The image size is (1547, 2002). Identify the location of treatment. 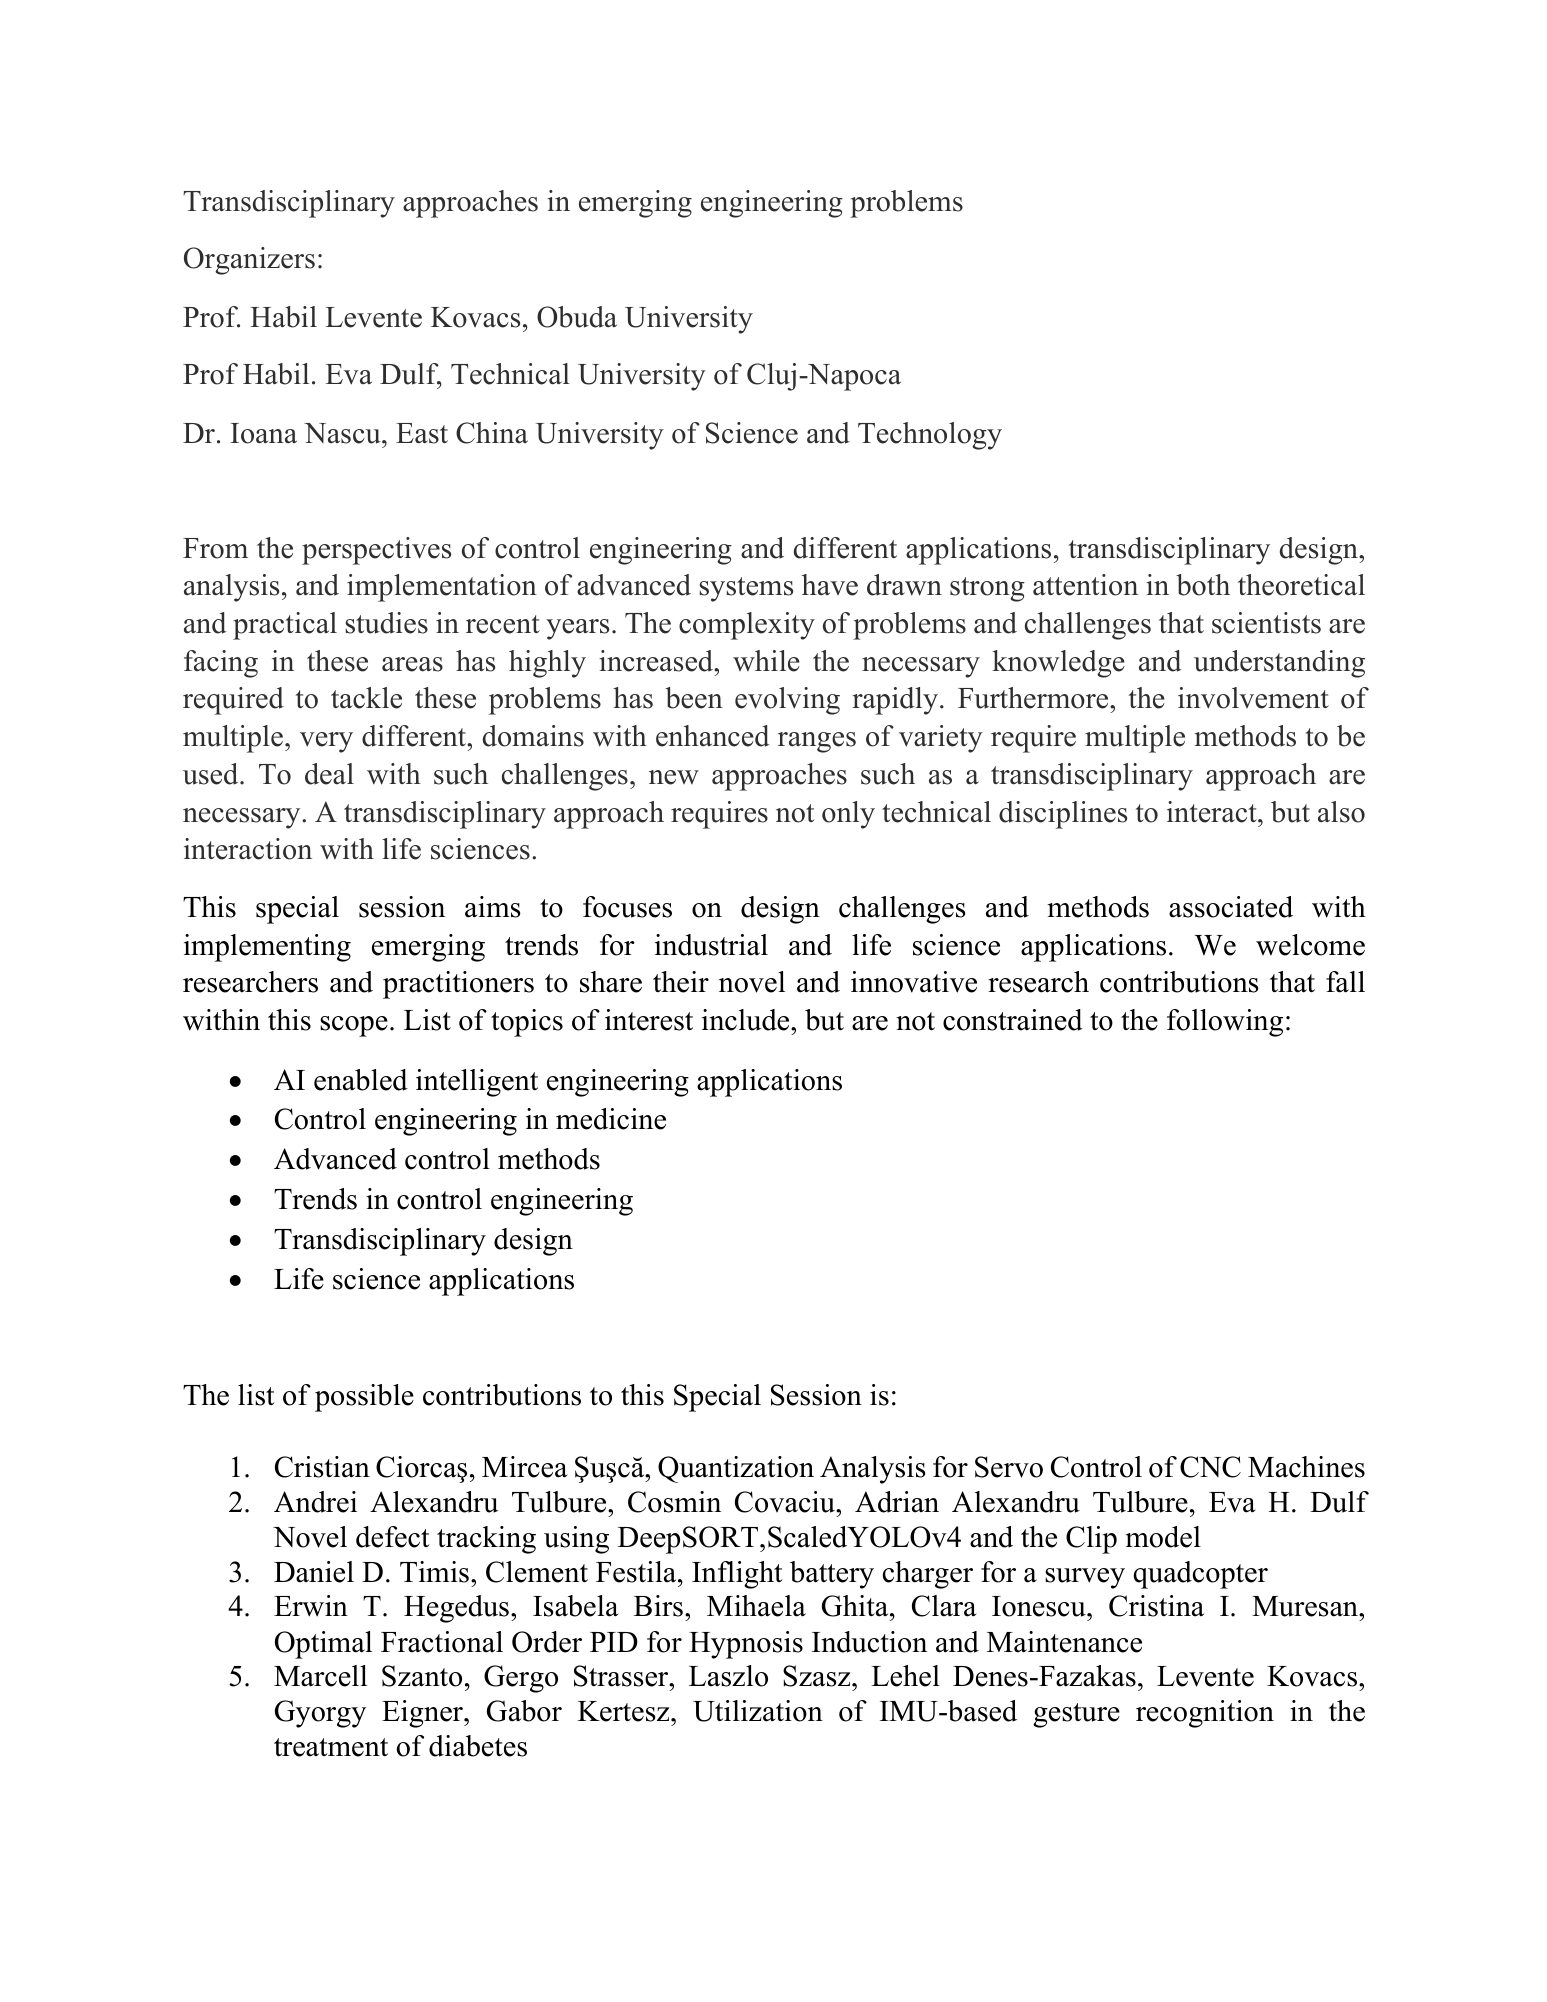
(331, 1747).
